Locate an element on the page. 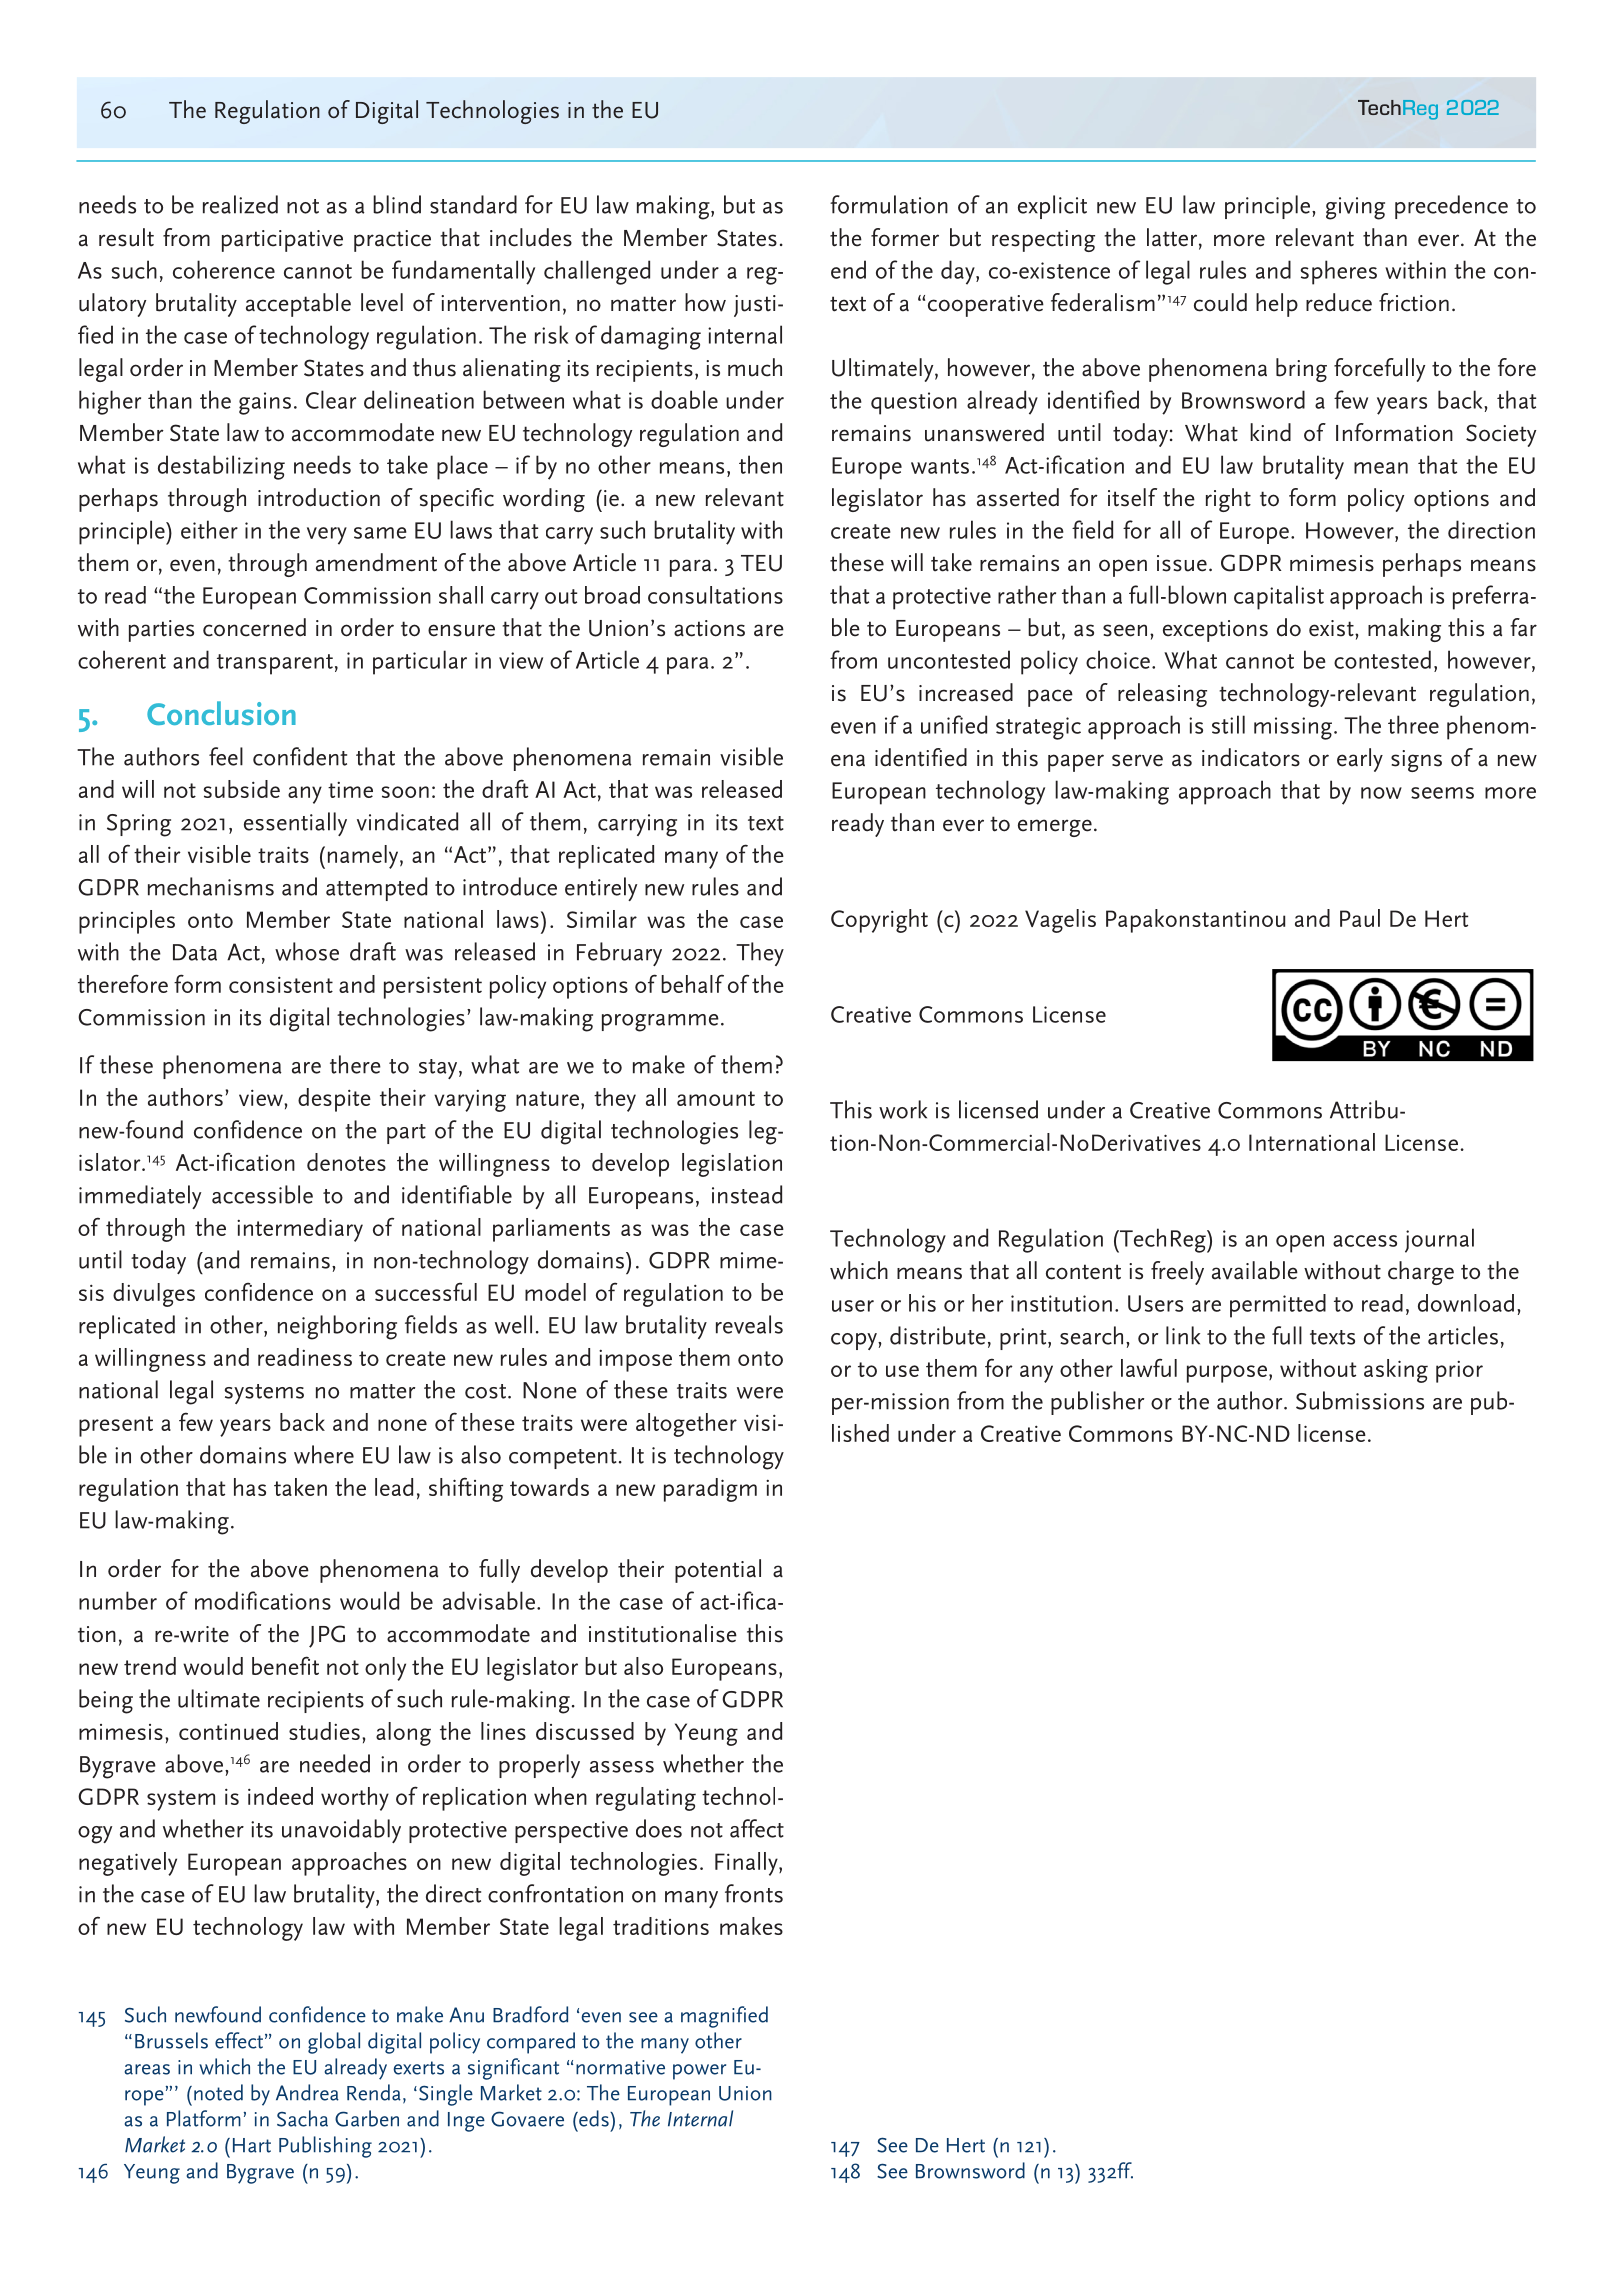  power is located at coordinates (699, 2072).
